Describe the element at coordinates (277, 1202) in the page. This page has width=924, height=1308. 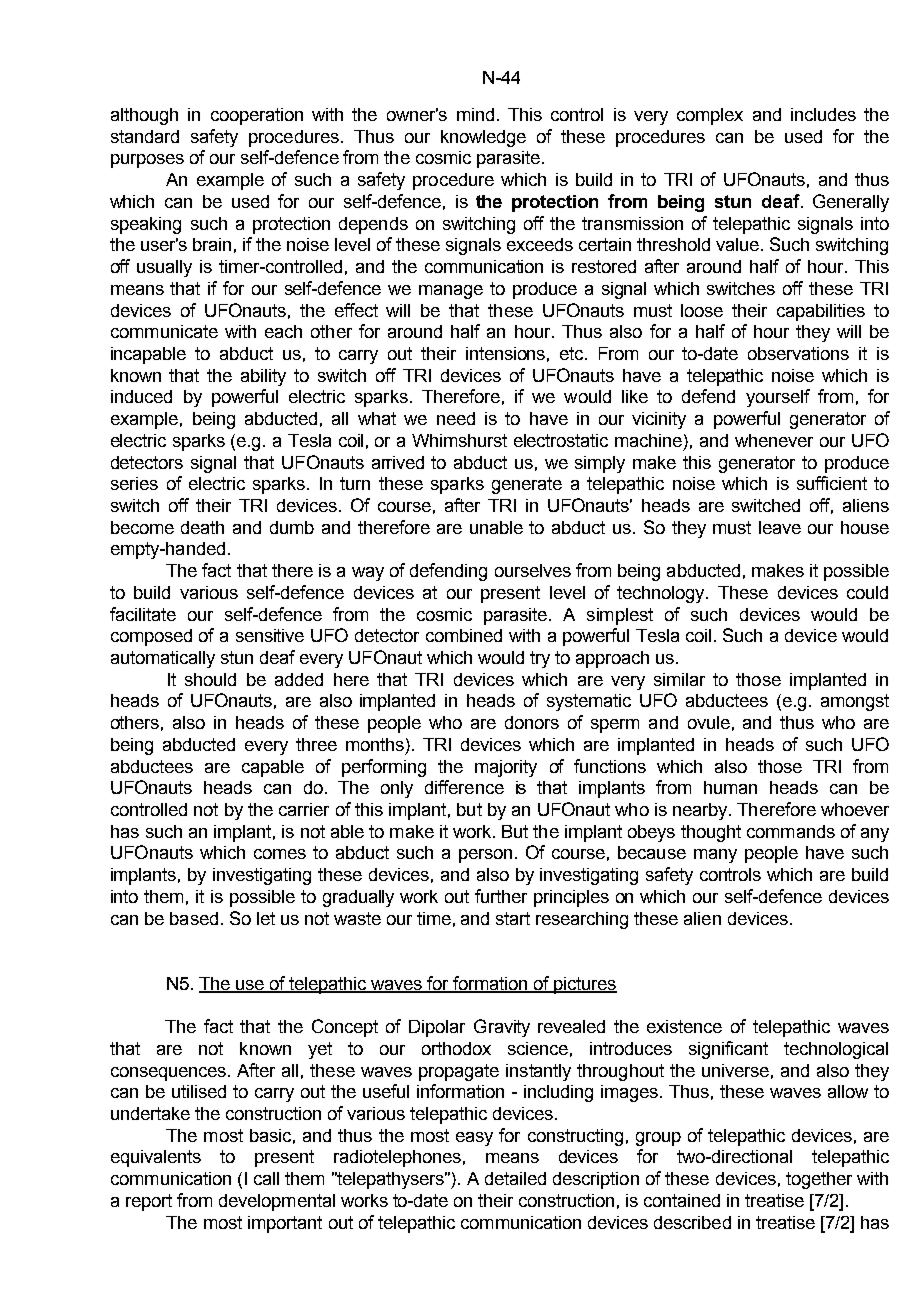
I see `developmental` at that location.
